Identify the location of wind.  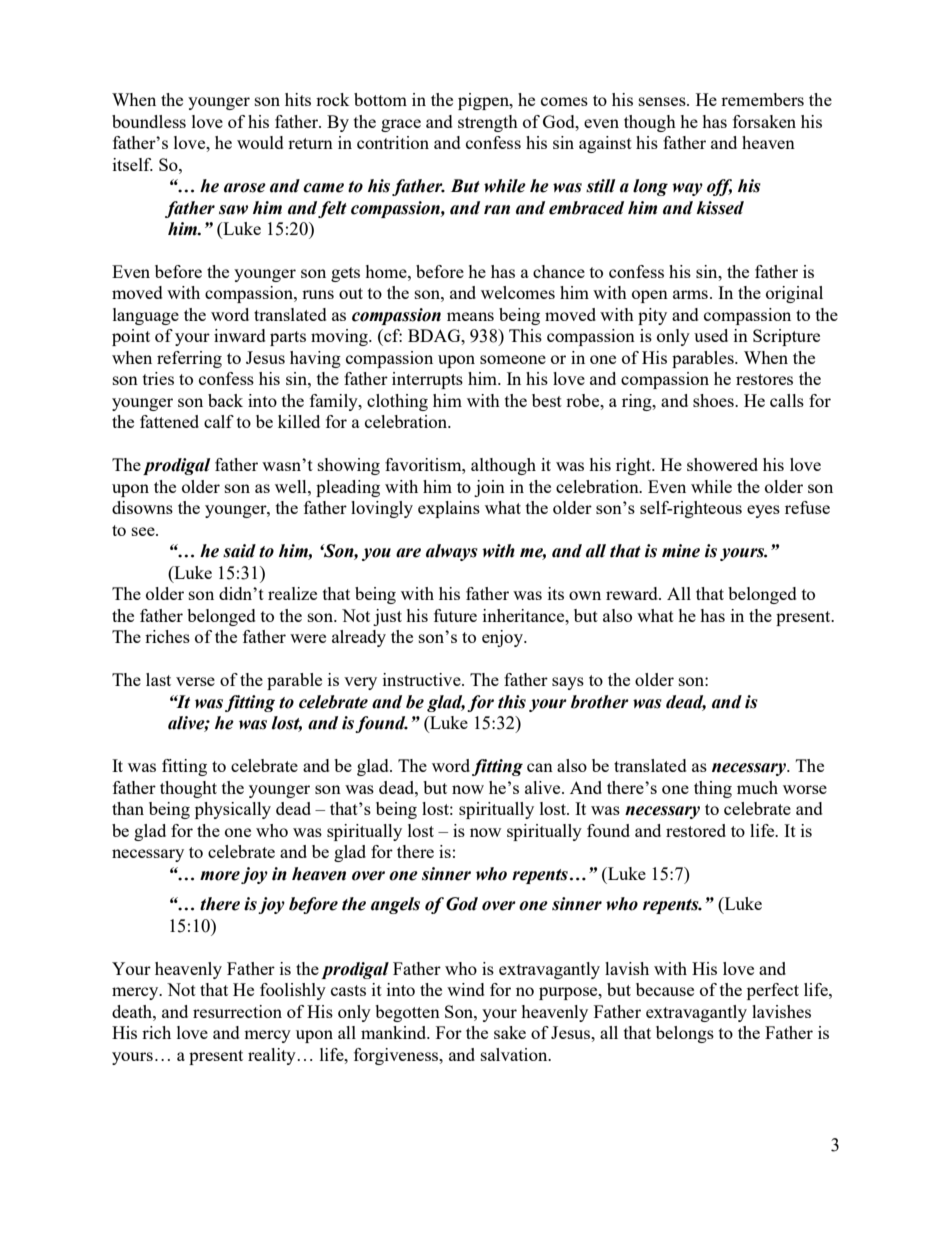
(466, 989).
